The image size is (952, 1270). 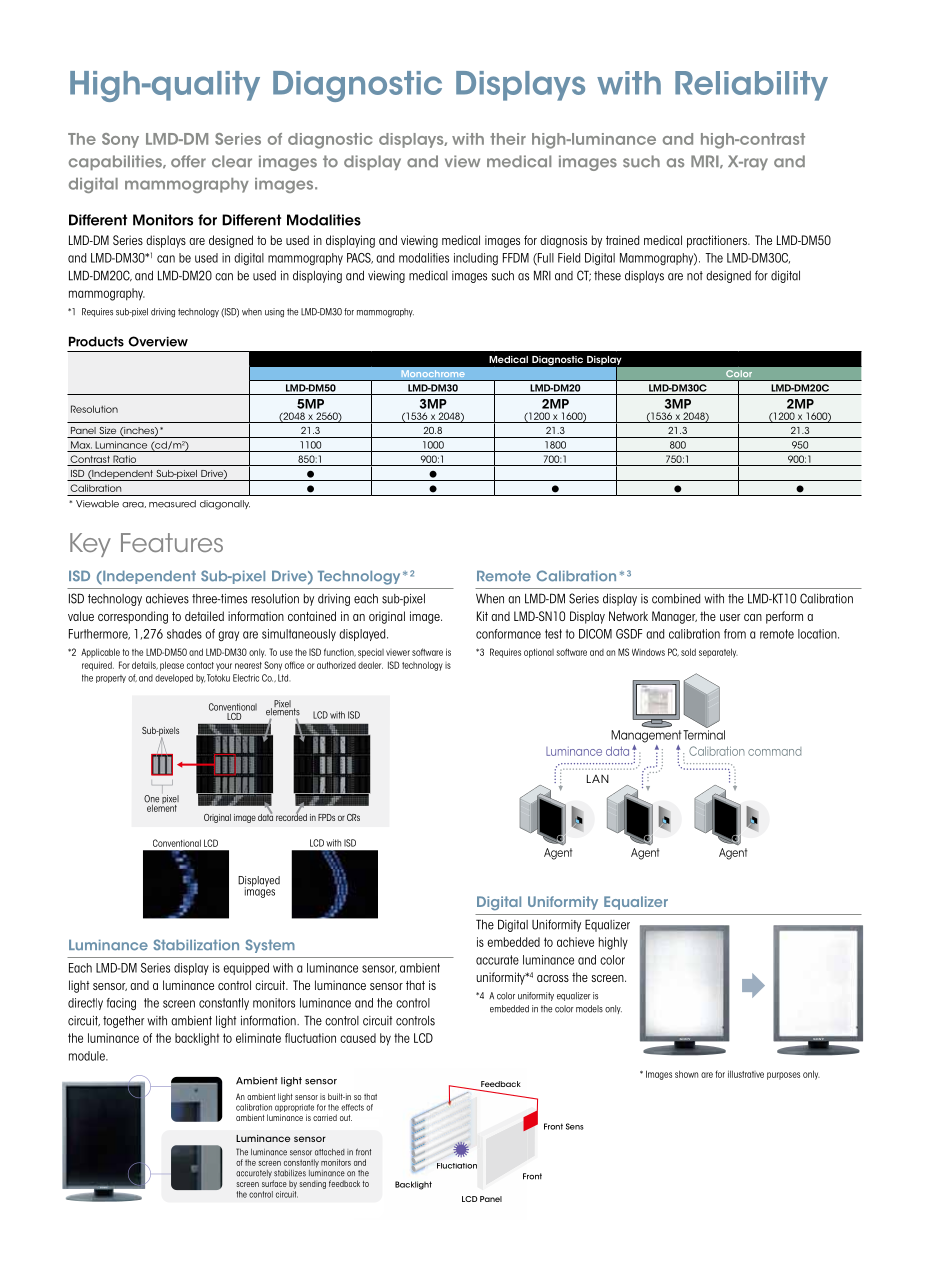 What do you see at coordinates (482, 616) in the screenshot?
I see `Kit` at bounding box center [482, 616].
